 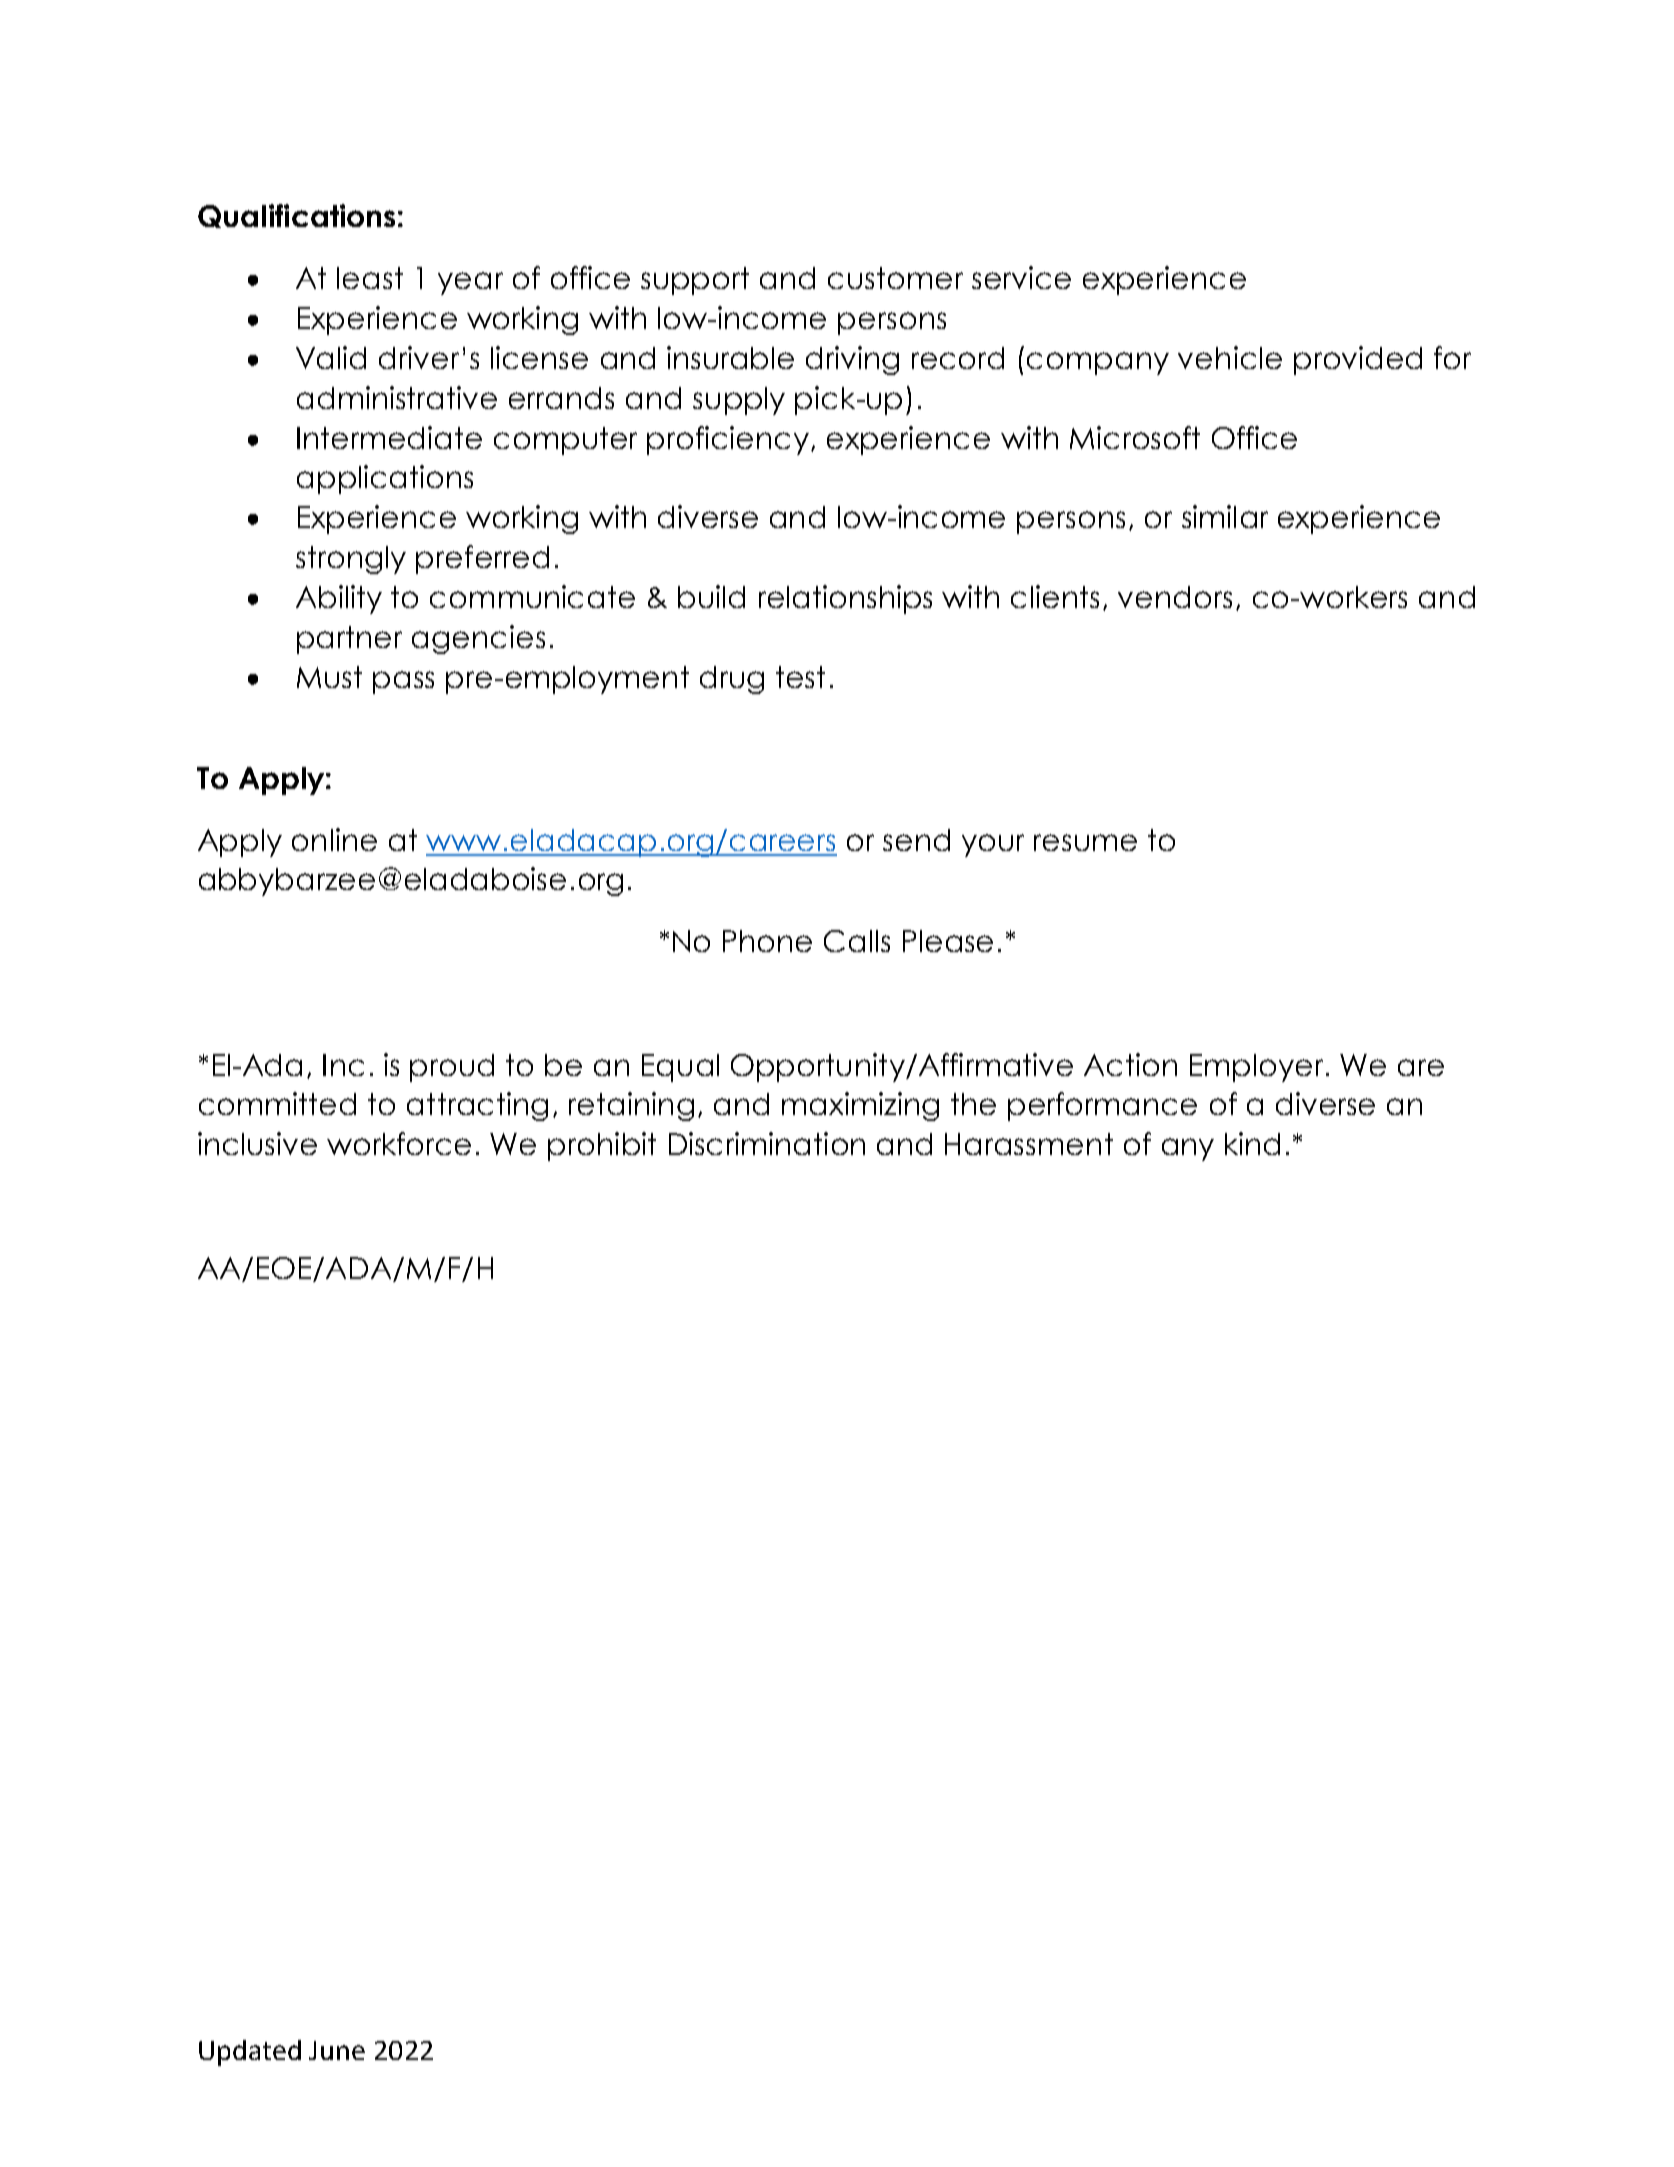 What do you see at coordinates (250, 2053) in the screenshot?
I see `Updated` at bounding box center [250, 2053].
